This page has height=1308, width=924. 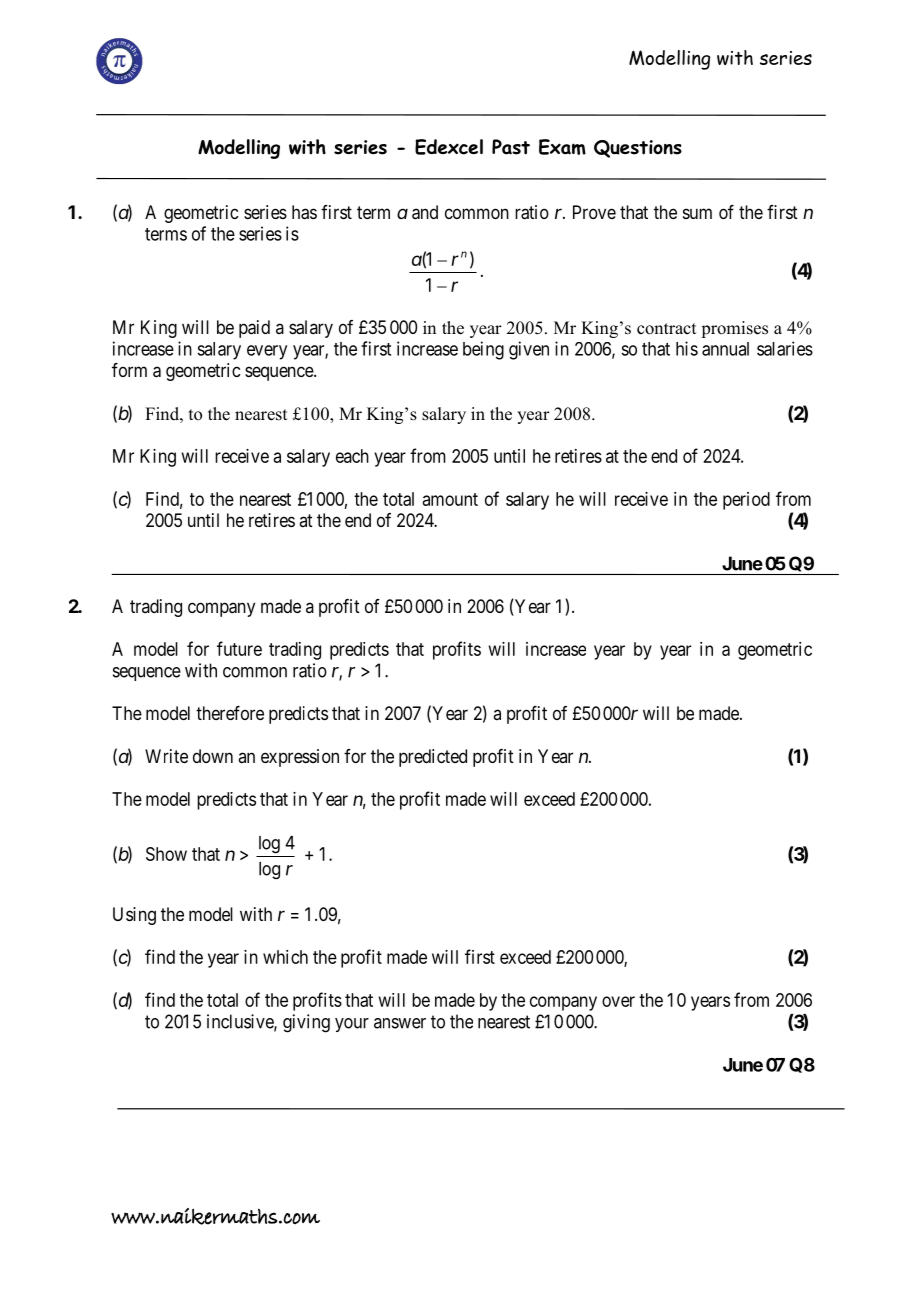 I want to click on sum, so click(x=697, y=213).
